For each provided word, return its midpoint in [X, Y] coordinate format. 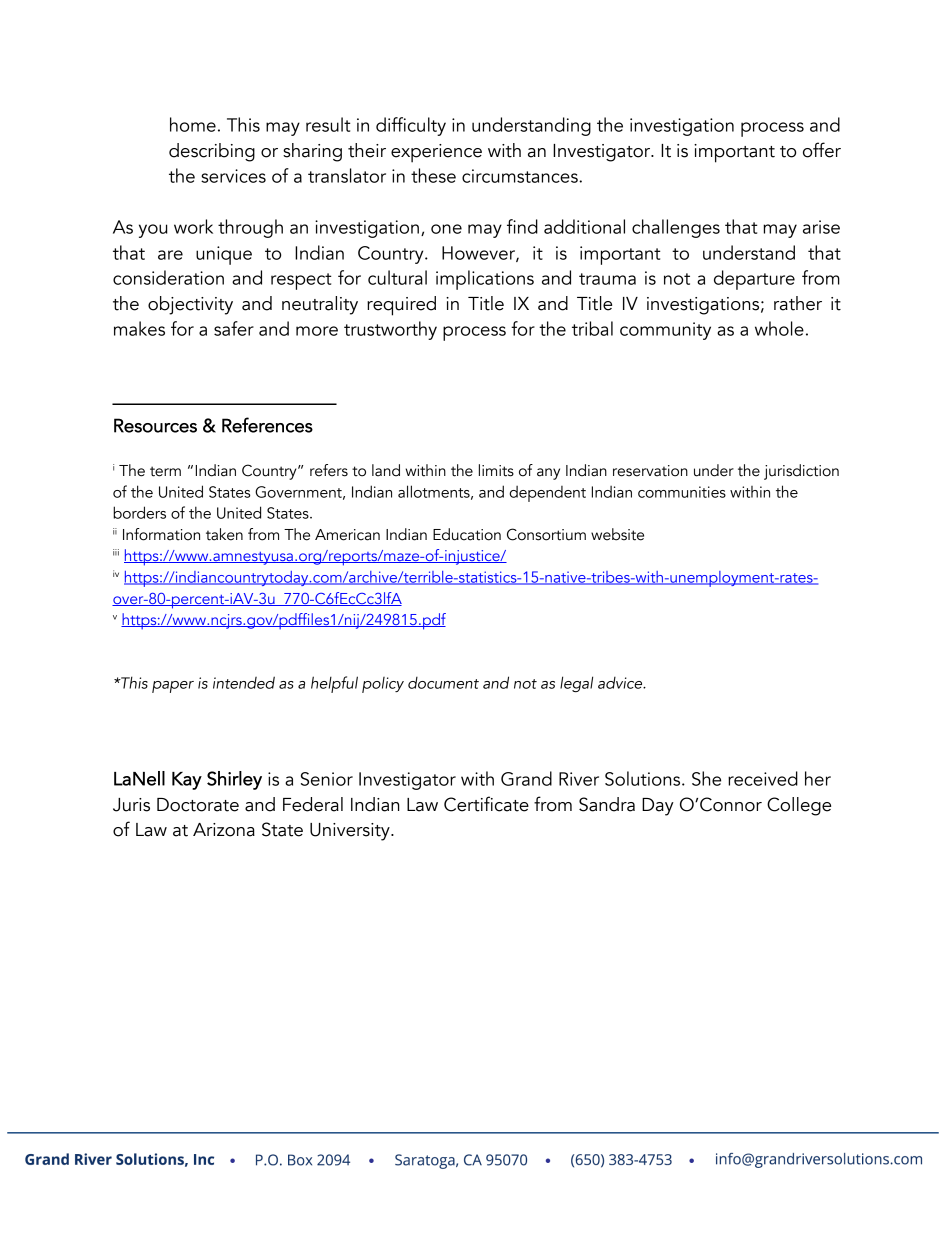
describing [212, 152]
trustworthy [390, 330]
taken [224, 534]
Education [467, 534]
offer [822, 150]
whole [779, 328]
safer [234, 328]
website [617, 534]
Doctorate [198, 805]
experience [436, 153]
